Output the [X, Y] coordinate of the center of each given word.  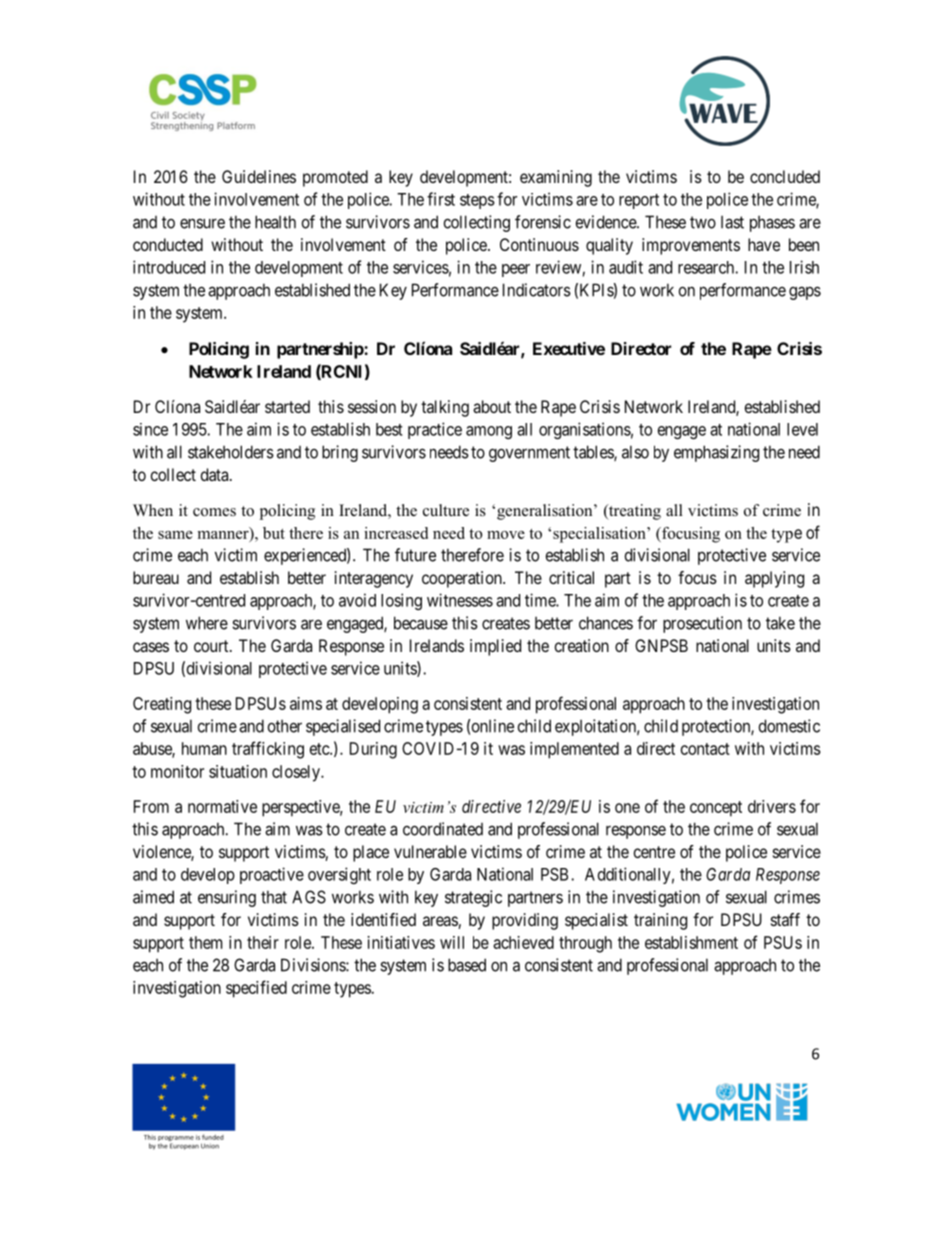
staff [785, 919]
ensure [202, 224]
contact [705, 749]
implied [495, 647]
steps [477, 201]
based [467, 965]
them [205, 942]
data [216, 474]
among [489, 432]
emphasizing [716, 453]
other [285, 726]
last [732, 222]
